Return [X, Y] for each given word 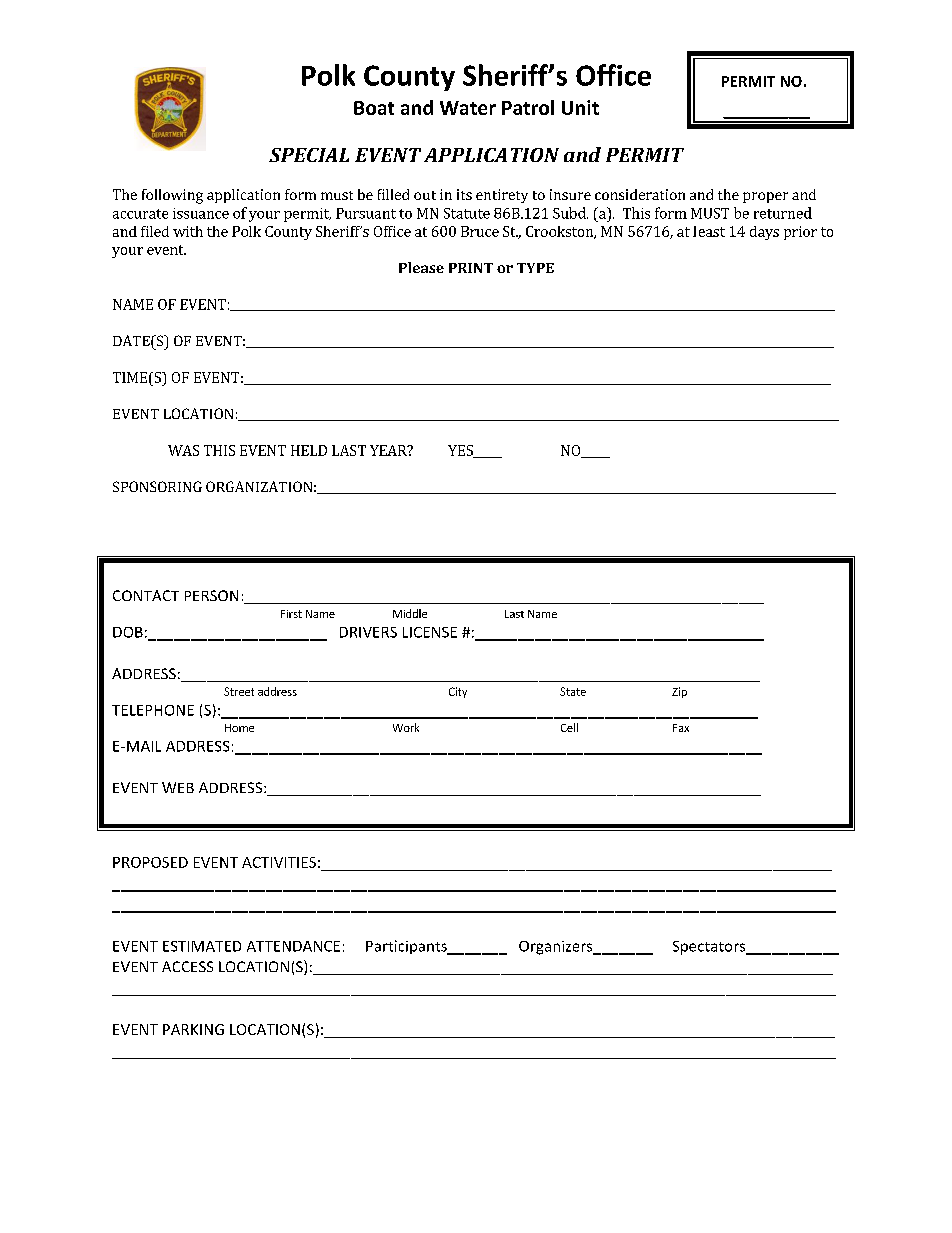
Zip [679, 692]
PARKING [193, 1029]
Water [468, 108]
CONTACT [146, 595]
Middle [410, 613]
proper [765, 197]
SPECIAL [309, 155]
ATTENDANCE [293, 946]
